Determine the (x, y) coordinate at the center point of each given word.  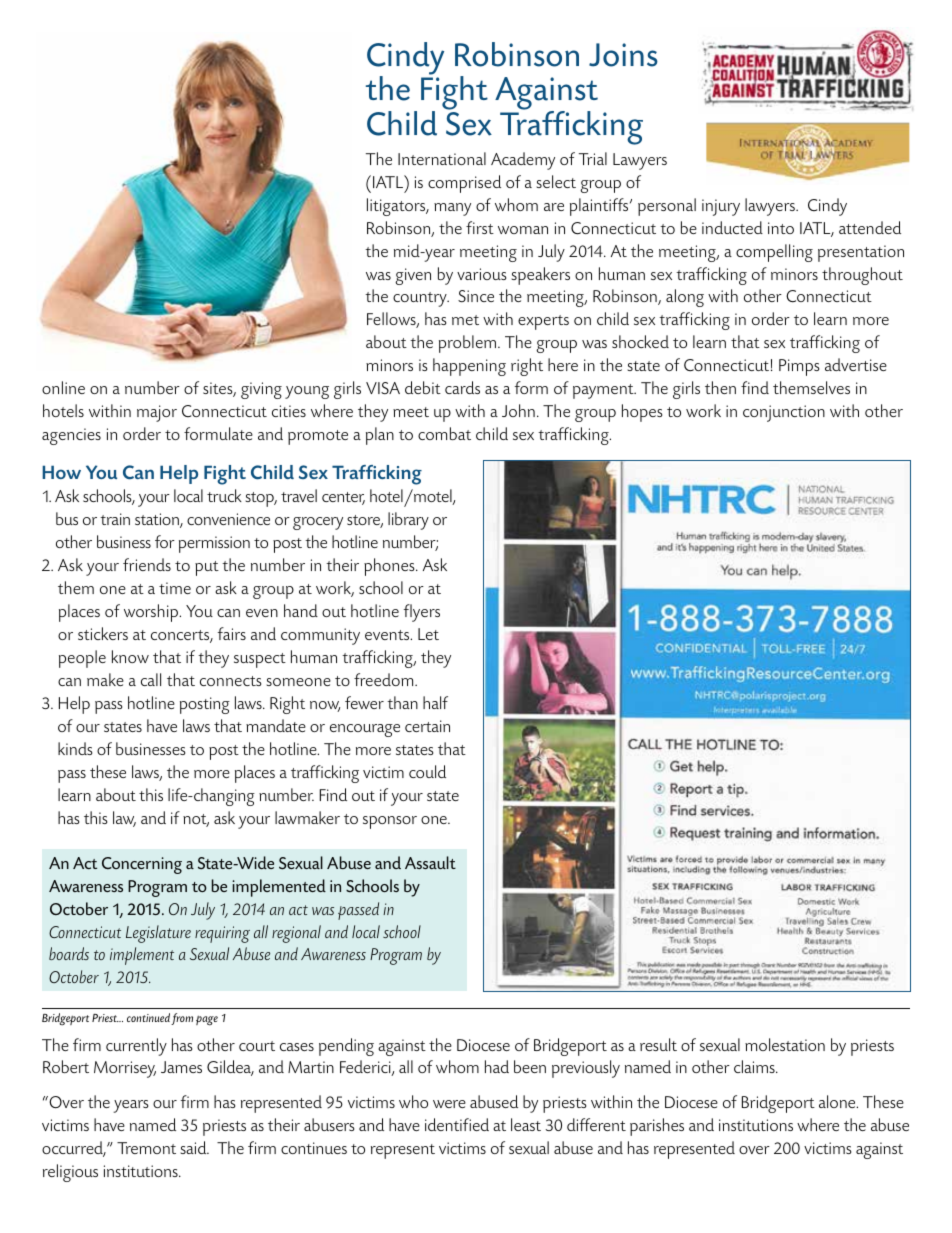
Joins (623, 55)
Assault (430, 862)
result (658, 1044)
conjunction (784, 413)
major (157, 413)
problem (469, 344)
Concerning (142, 865)
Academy (523, 161)
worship (152, 613)
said (195, 1147)
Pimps (799, 367)
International (442, 158)
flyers (422, 613)
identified (457, 1124)
